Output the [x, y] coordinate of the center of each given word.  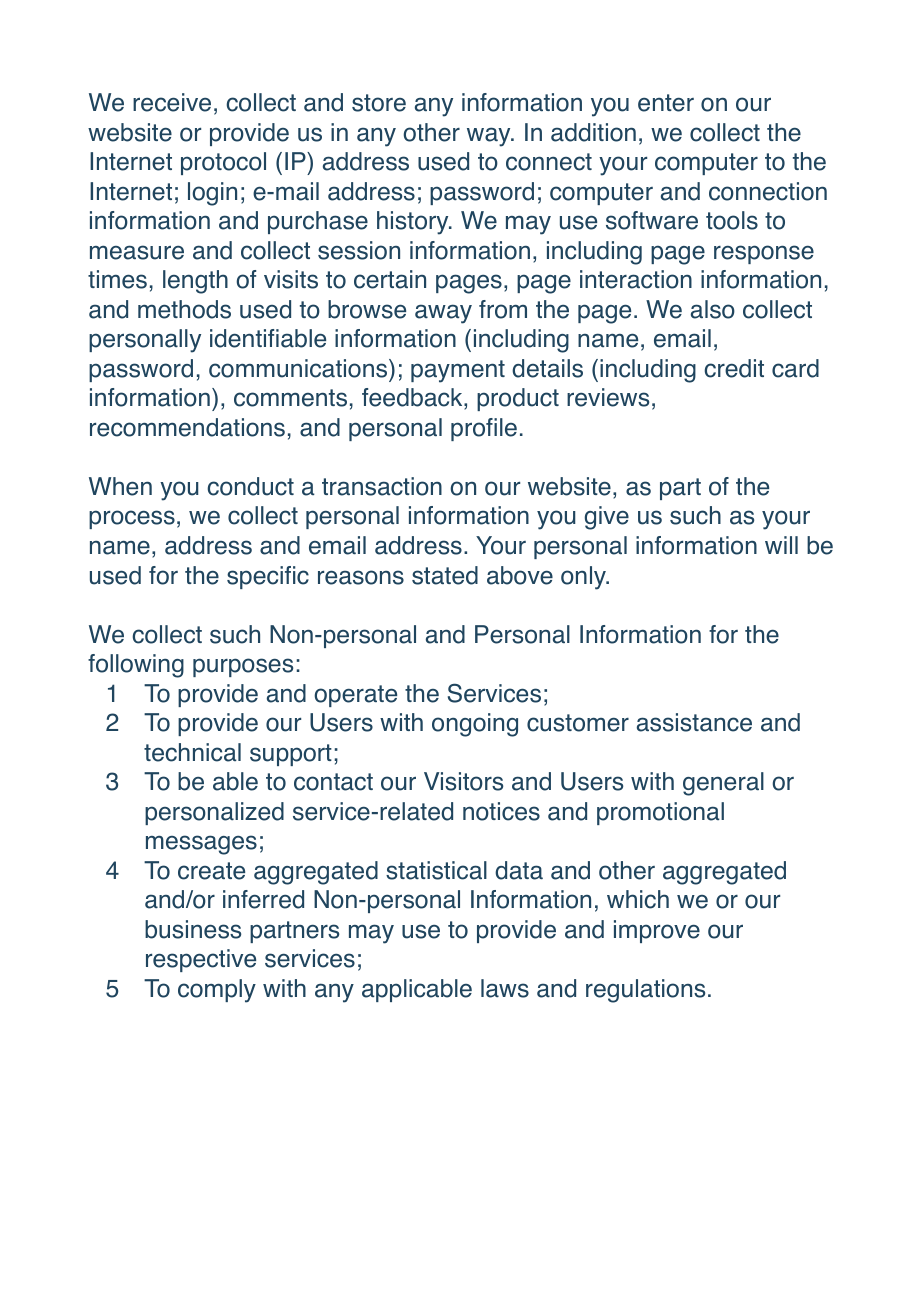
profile [484, 429]
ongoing [475, 725]
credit [734, 368]
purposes [243, 667]
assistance [694, 722]
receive [172, 102]
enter [666, 103]
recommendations [187, 427]
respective [201, 960]
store [379, 103]
